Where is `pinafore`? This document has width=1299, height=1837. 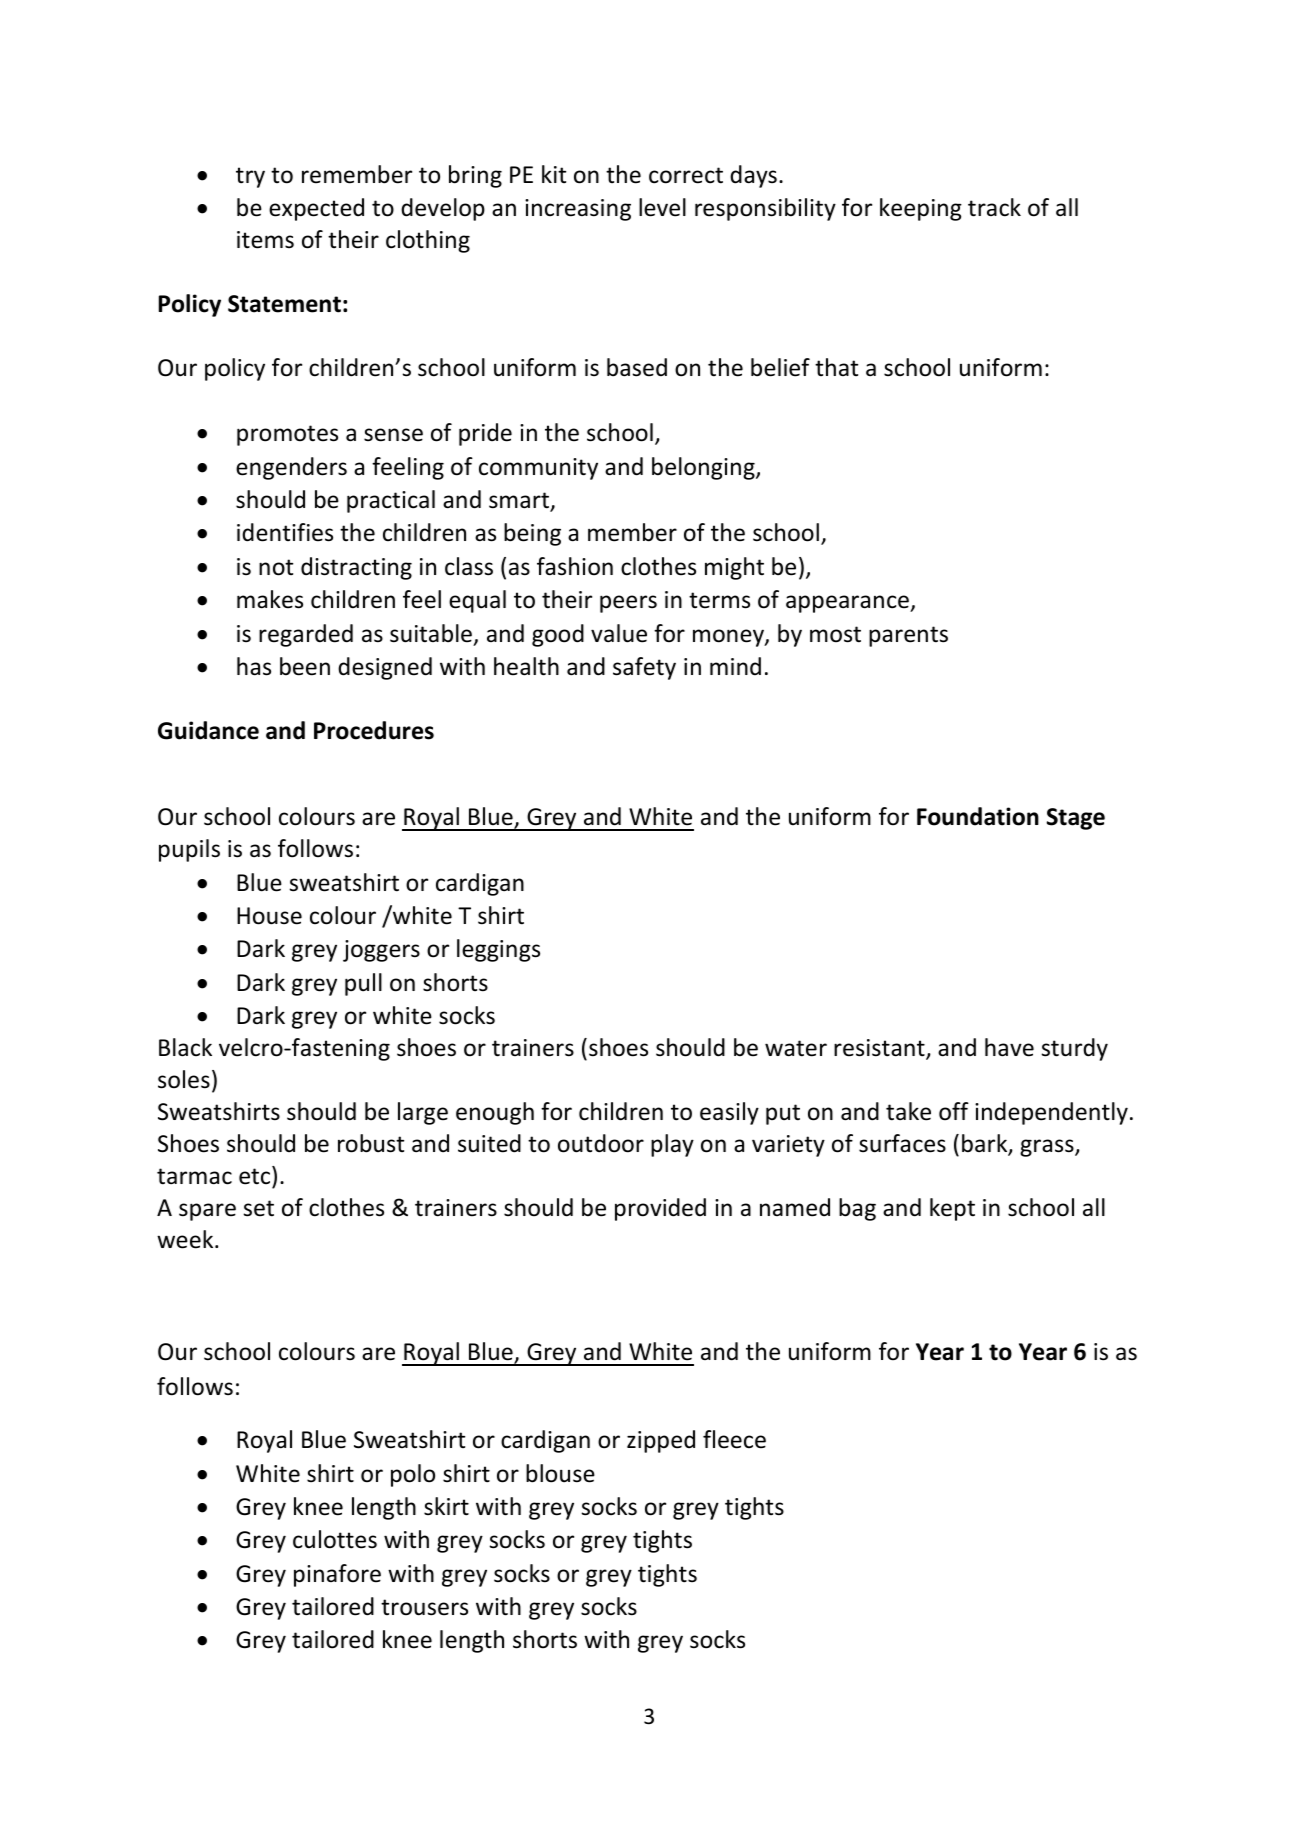 pinafore is located at coordinates (337, 1575).
